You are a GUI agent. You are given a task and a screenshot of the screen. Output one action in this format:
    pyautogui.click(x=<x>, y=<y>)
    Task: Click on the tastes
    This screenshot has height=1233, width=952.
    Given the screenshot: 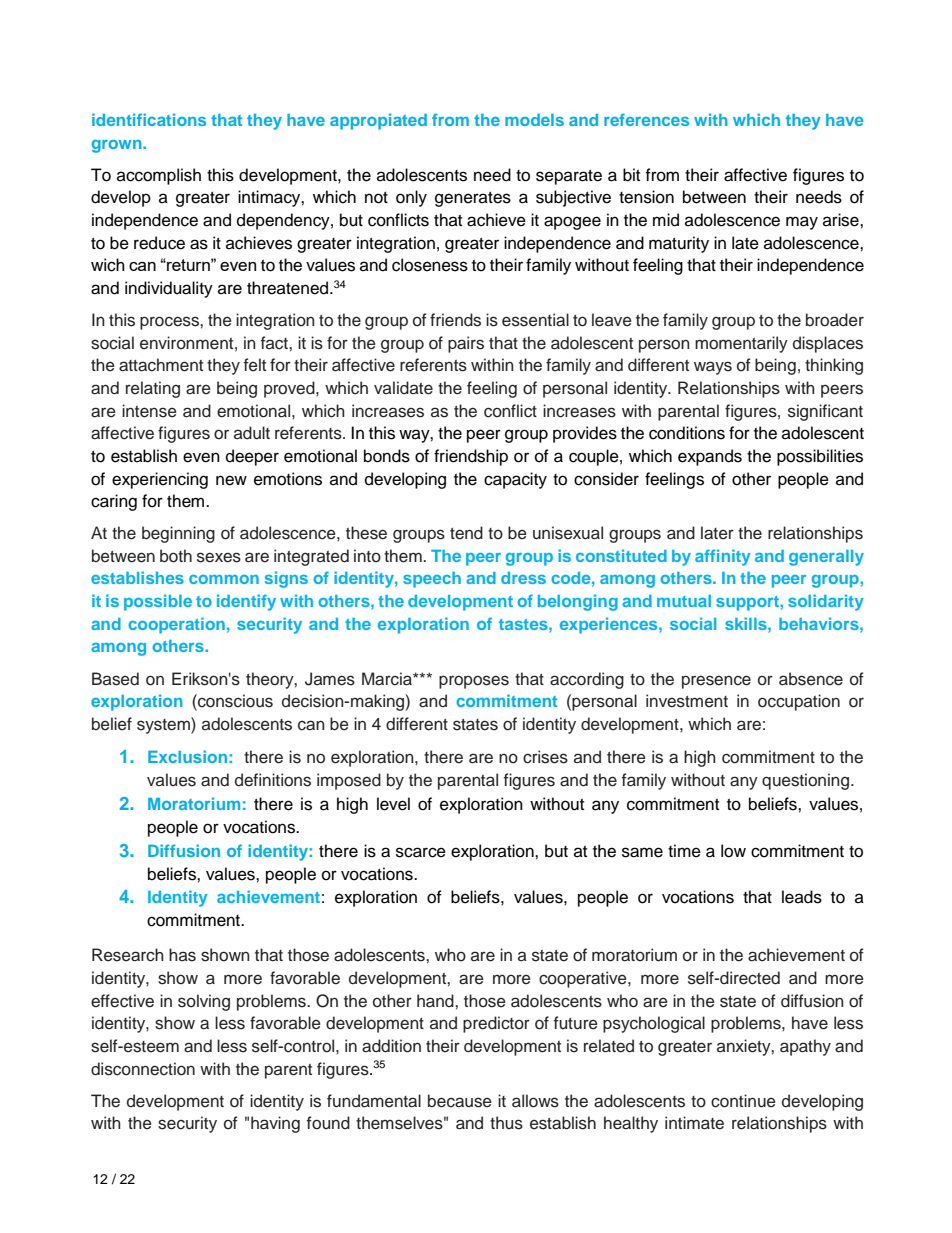 What is the action you would take?
    pyautogui.click(x=524, y=624)
